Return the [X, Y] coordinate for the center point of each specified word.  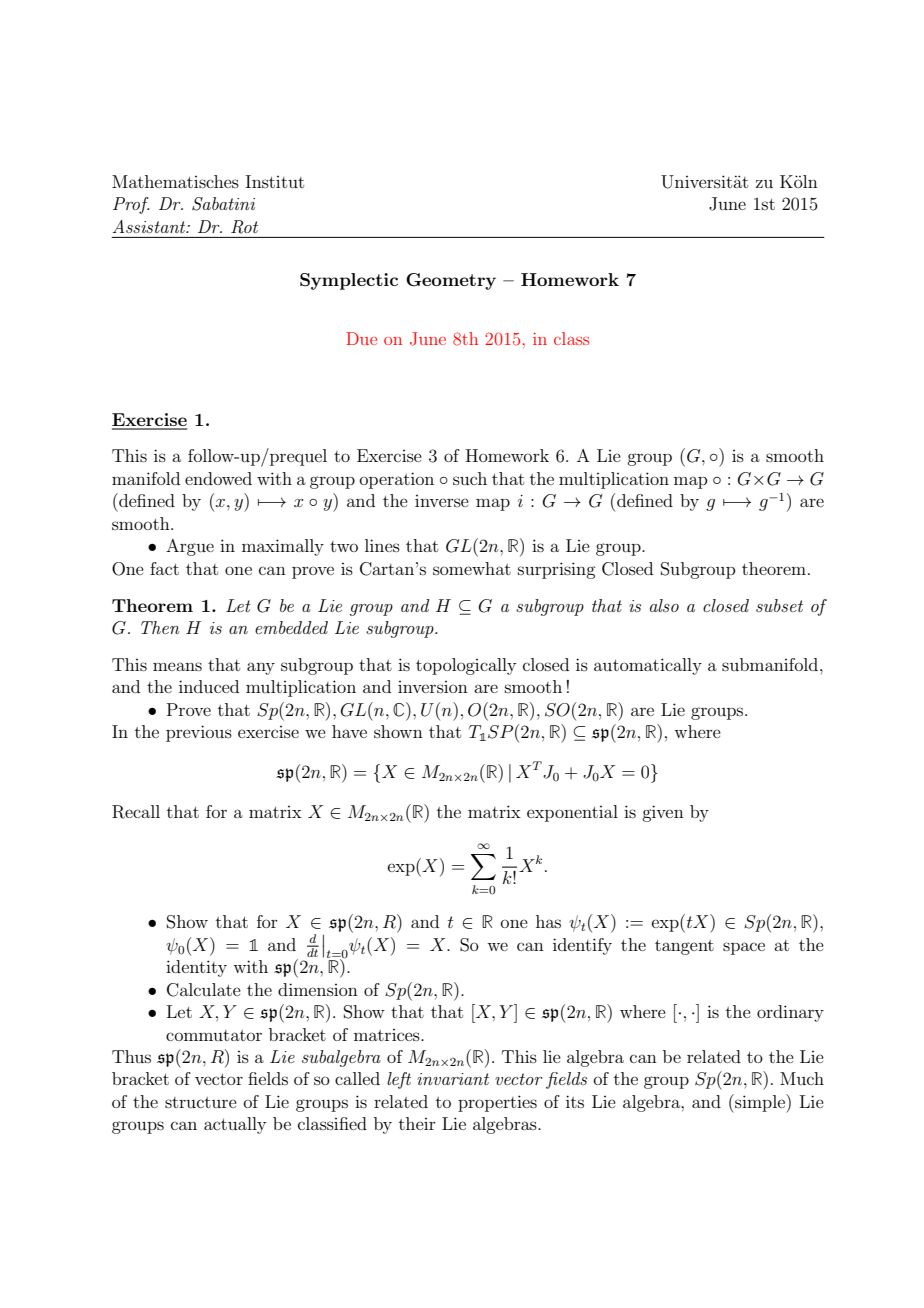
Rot [244, 227]
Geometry [451, 281]
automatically [648, 666]
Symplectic [349, 281]
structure [201, 1102]
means [177, 666]
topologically [466, 666]
